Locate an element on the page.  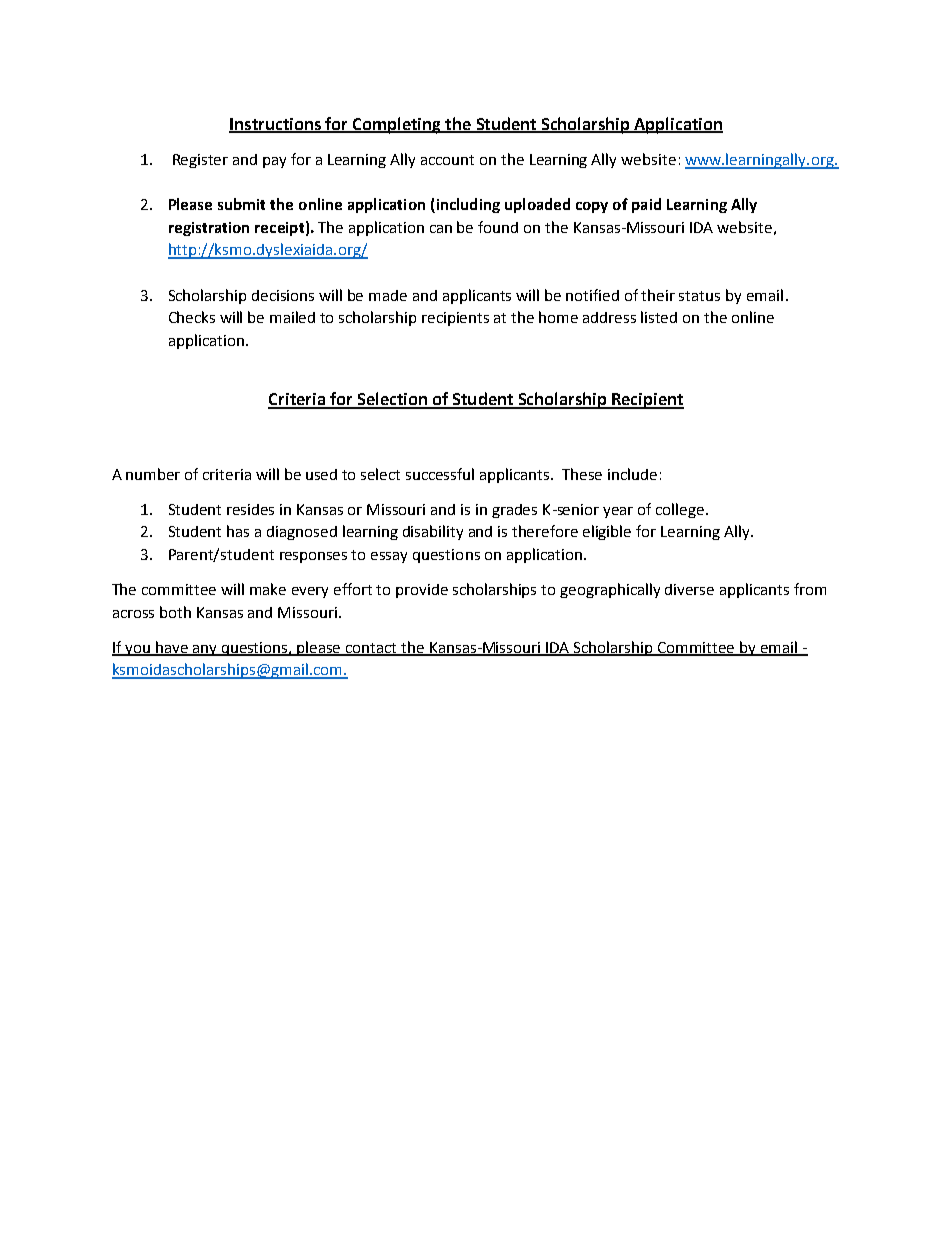
resides is located at coordinates (250, 509).
